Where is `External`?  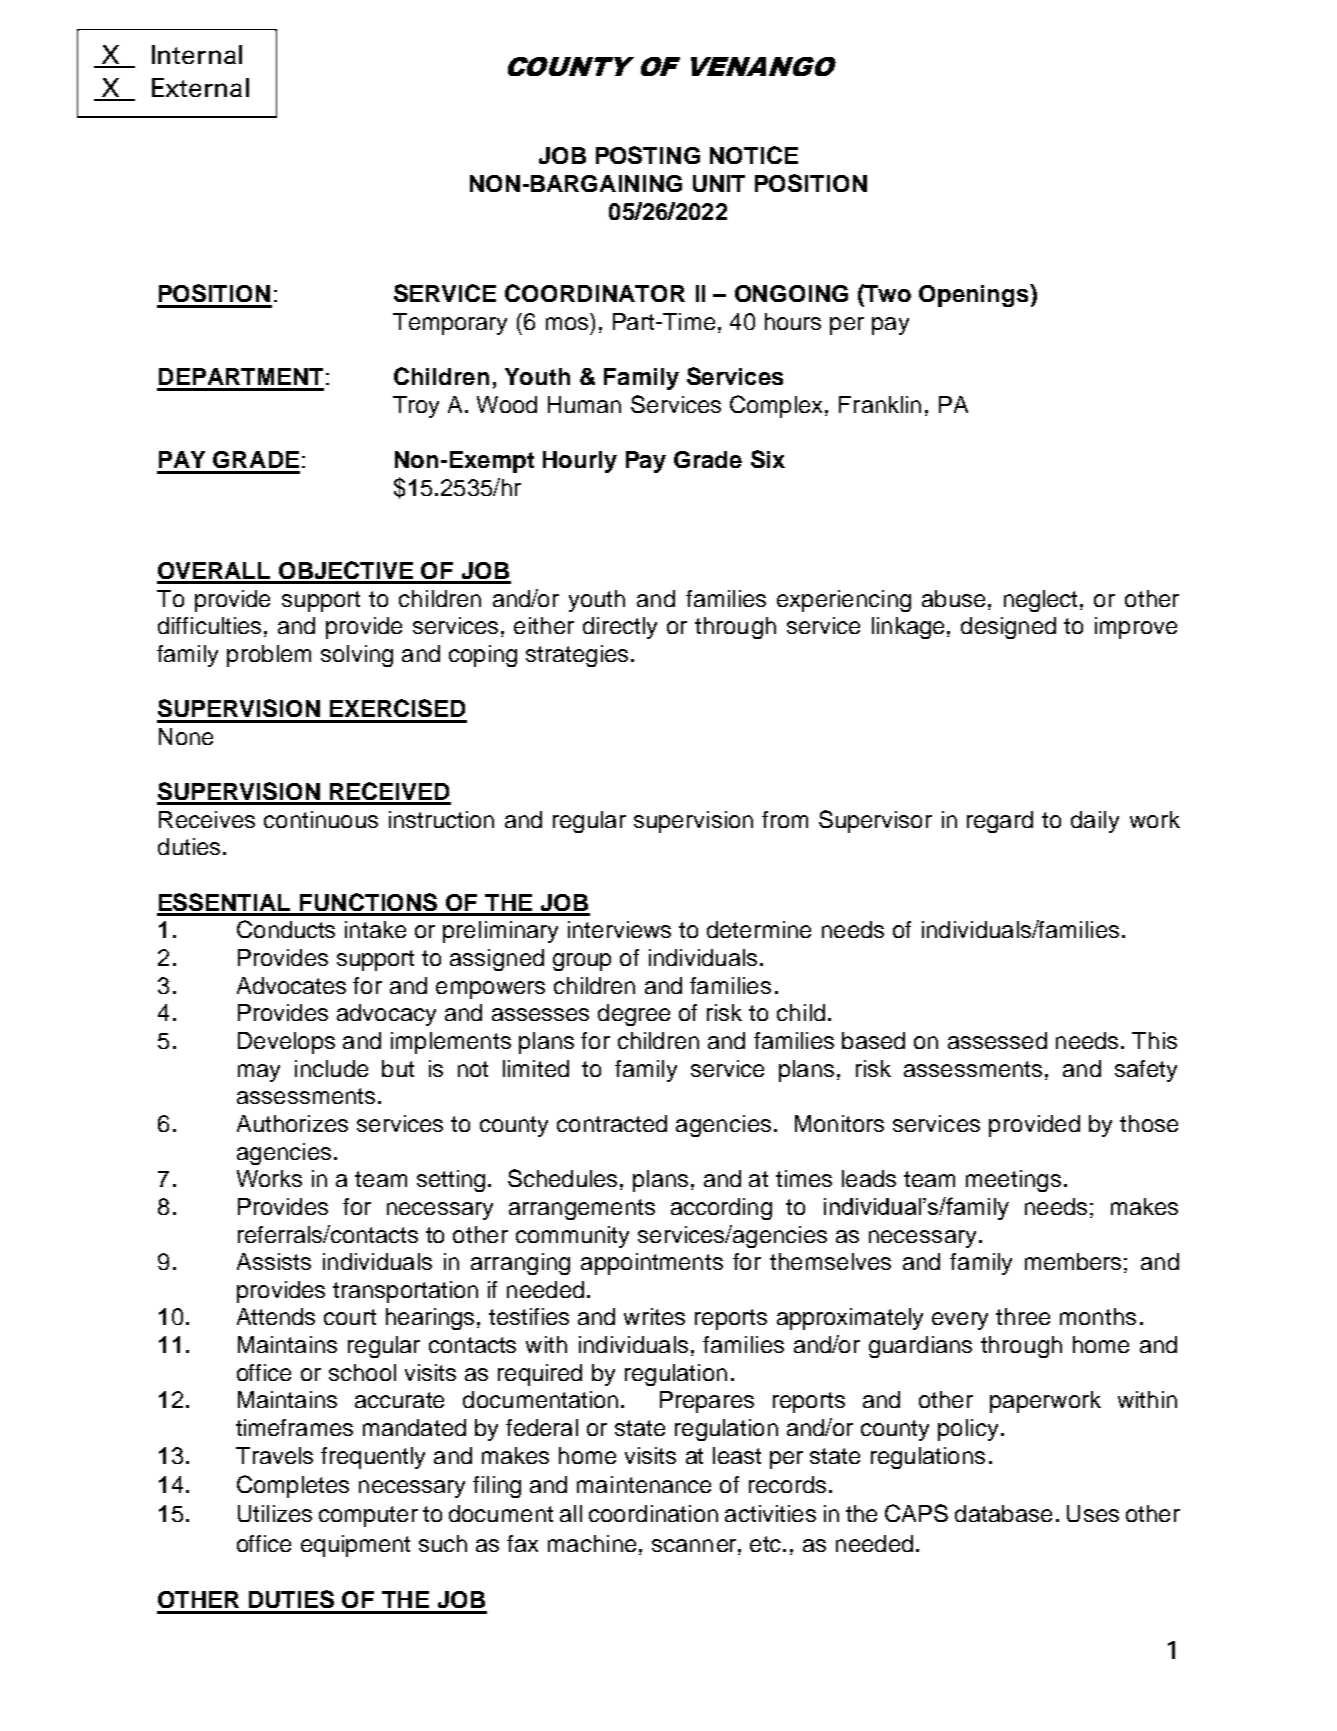
External is located at coordinates (200, 87).
